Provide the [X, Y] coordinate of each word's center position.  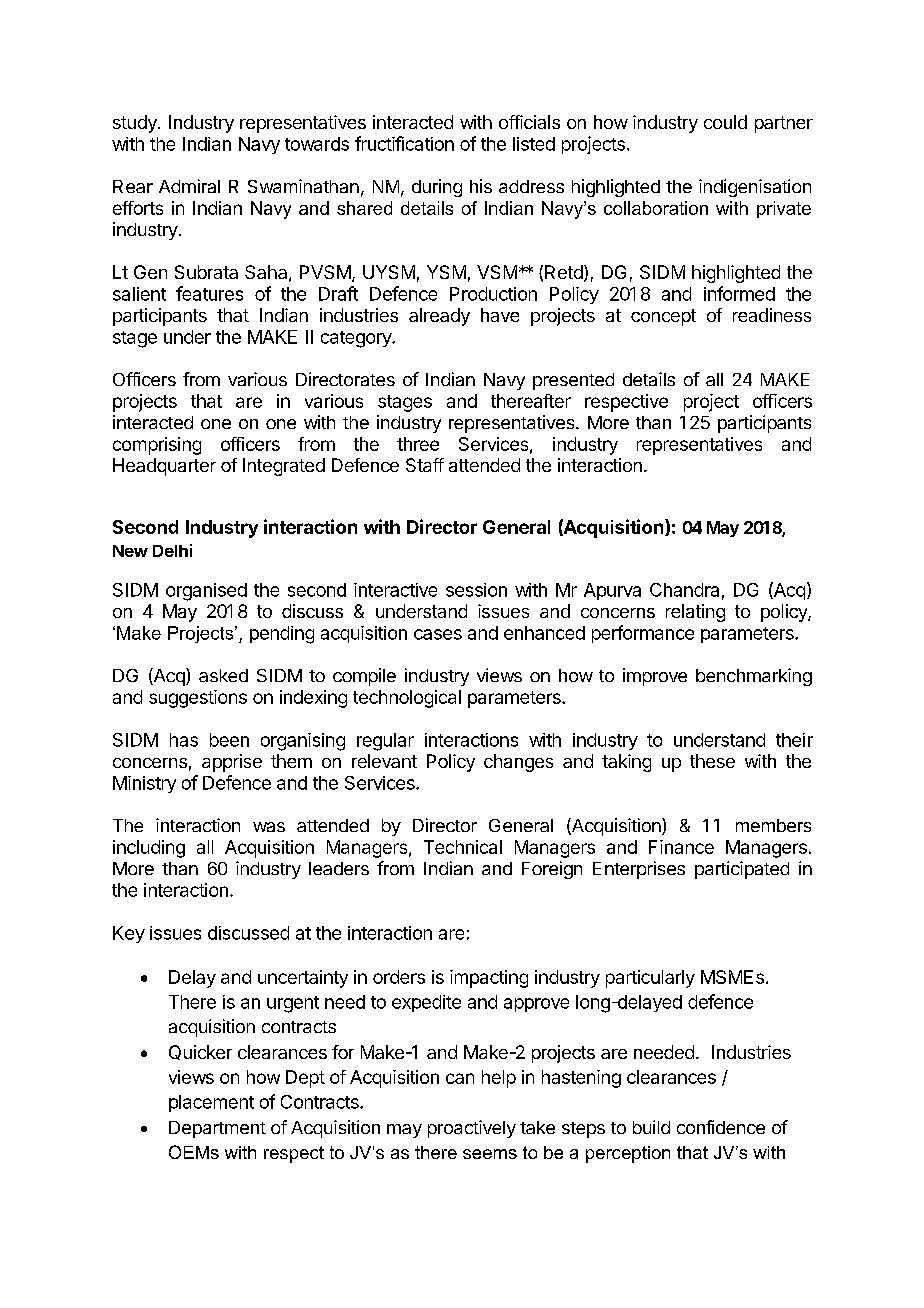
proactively [472, 1129]
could [725, 122]
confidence [721, 1127]
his [481, 186]
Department [217, 1129]
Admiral [189, 186]
